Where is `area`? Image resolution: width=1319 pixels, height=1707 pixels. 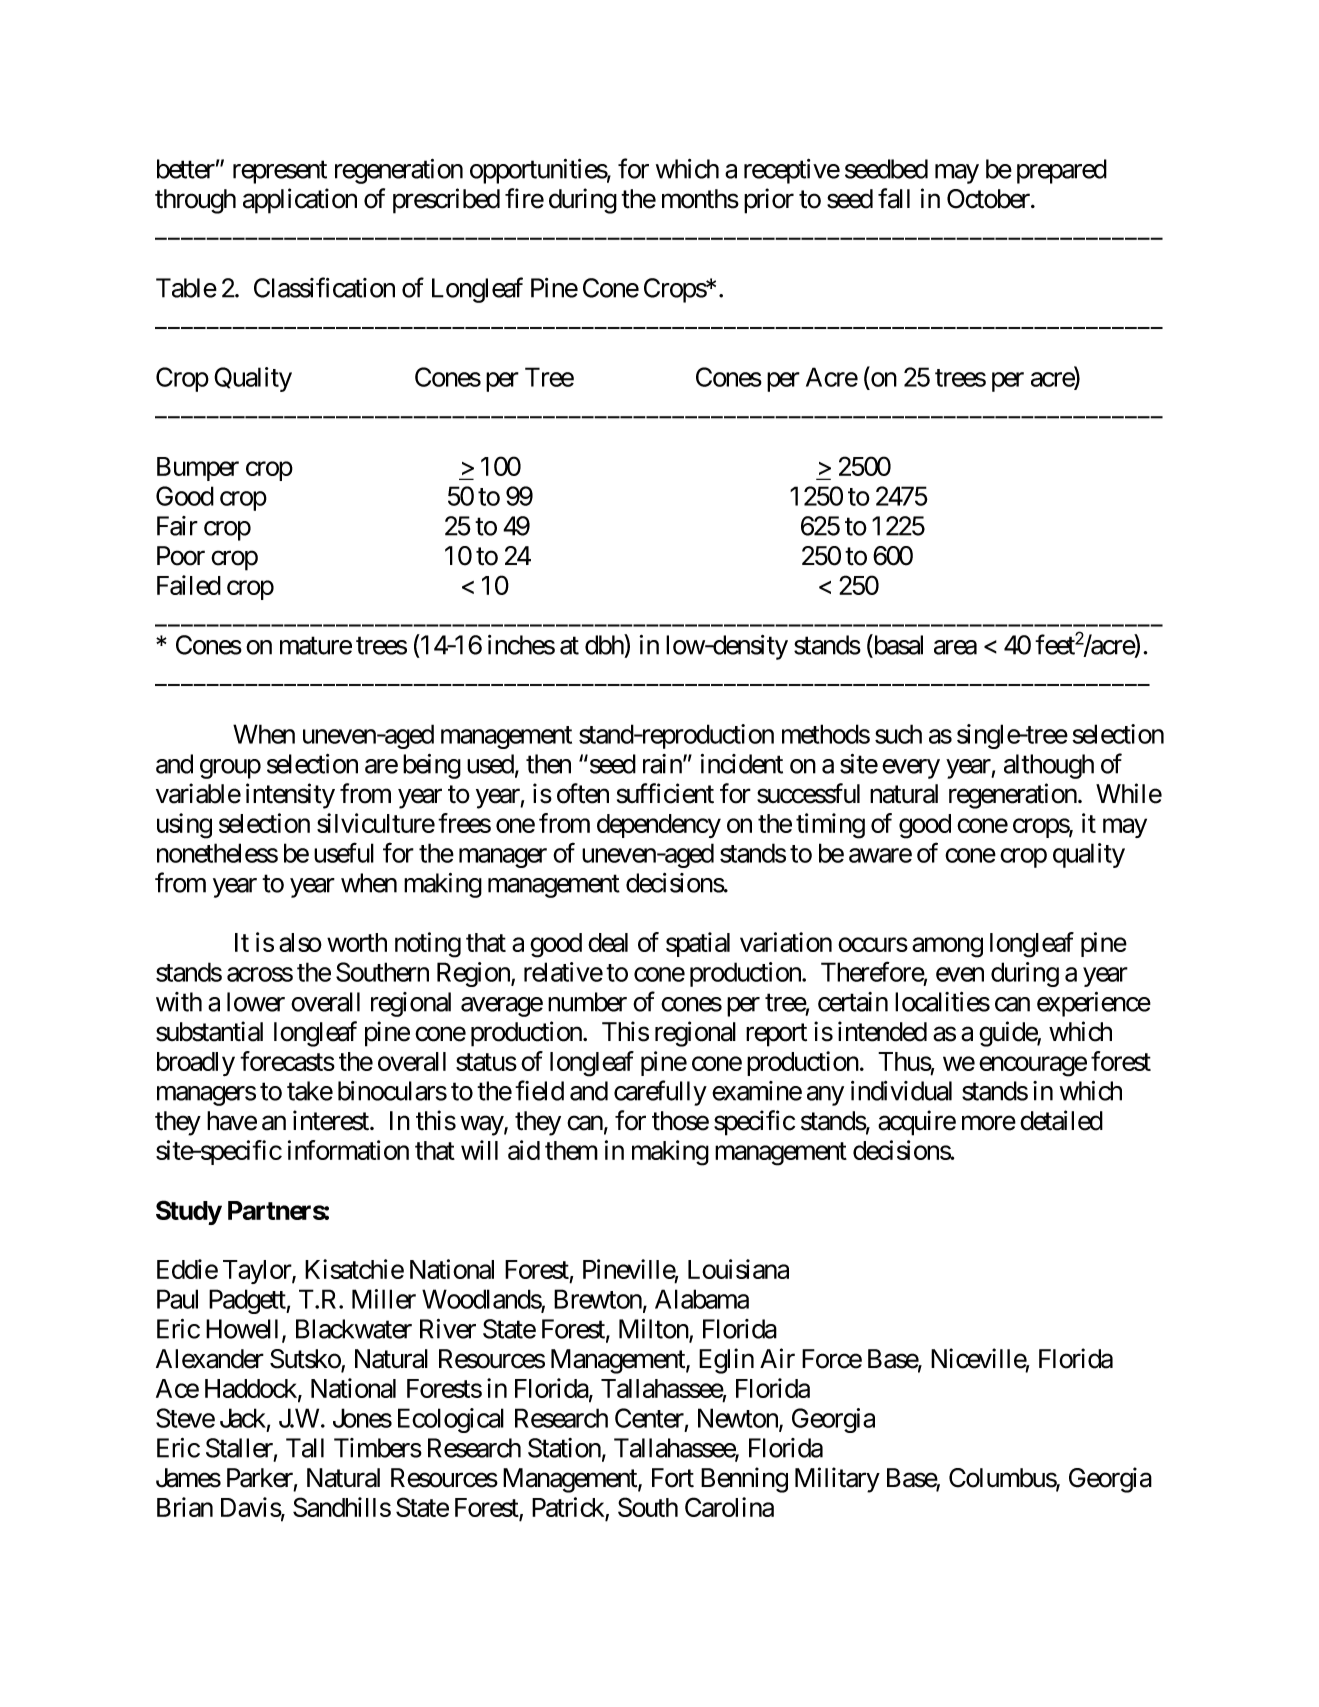
area is located at coordinates (955, 647).
